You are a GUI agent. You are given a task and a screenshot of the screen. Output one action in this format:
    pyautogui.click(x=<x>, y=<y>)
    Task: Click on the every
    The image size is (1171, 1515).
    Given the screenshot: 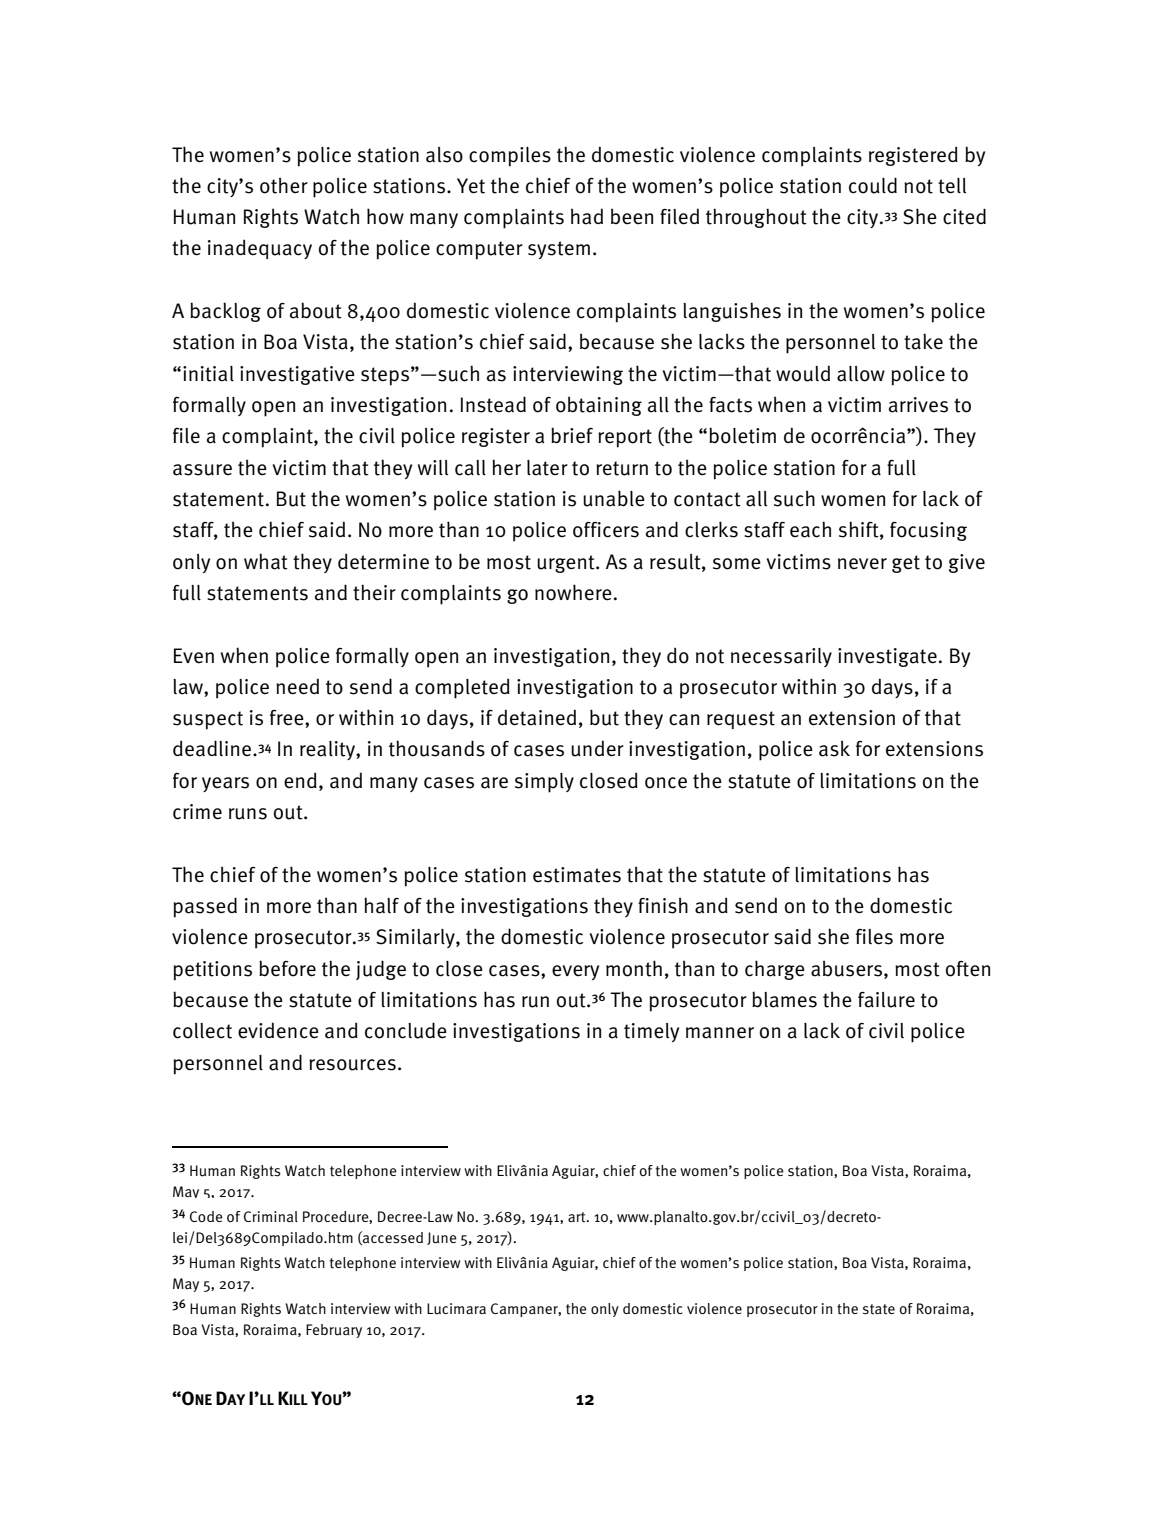 What is the action you would take?
    pyautogui.click(x=575, y=972)
